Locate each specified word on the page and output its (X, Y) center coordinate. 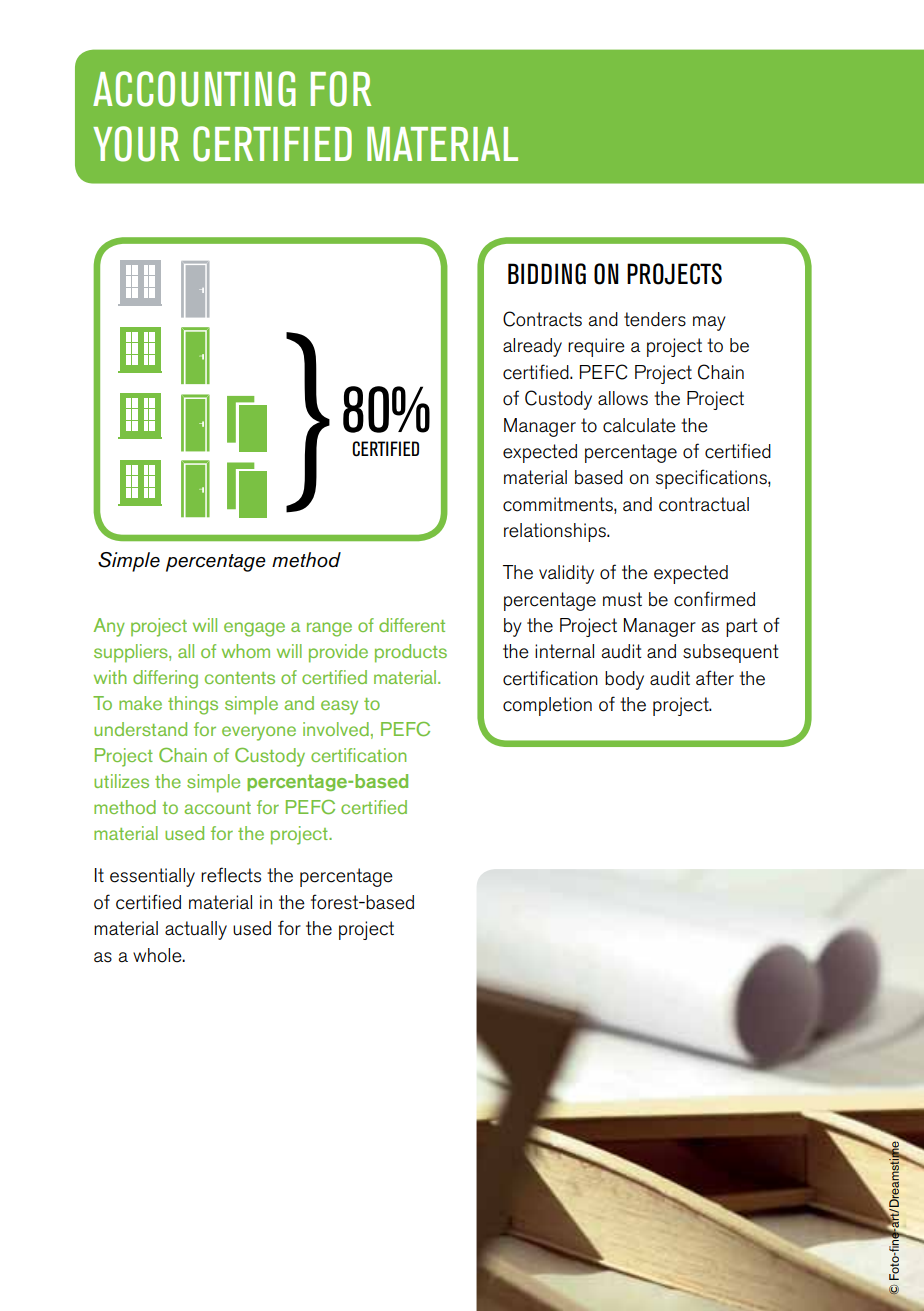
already (532, 347)
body (624, 680)
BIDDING (547, 274)
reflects (231, 875)
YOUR (136, 144)
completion (547, 706)
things (193, 705)
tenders (655, 319)
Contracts (542, 319)
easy (339, 707)
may (709, 323)
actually (196, 930)
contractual (704, 504)
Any (109, 627)
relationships (556, 532)
